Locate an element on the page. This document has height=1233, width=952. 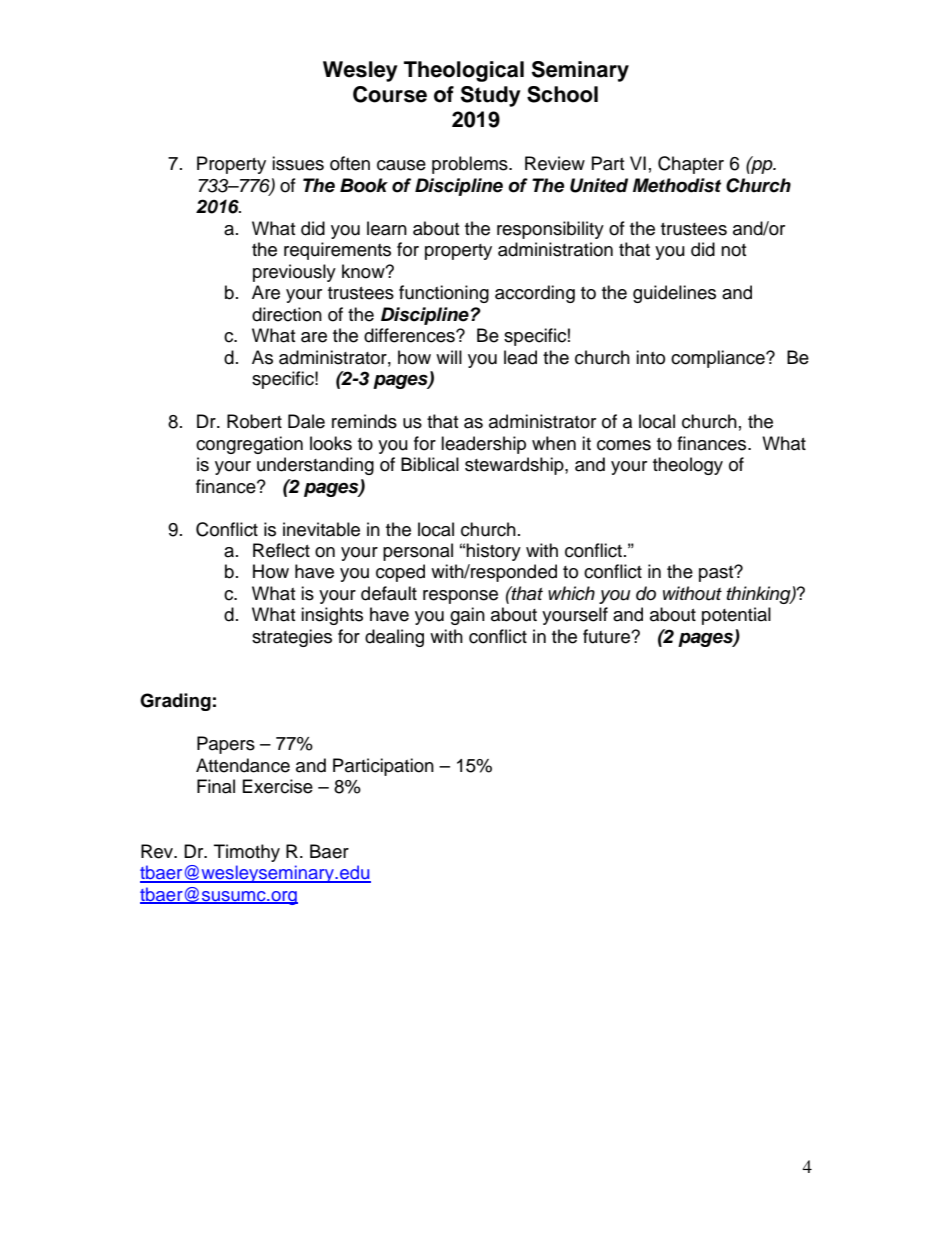
congregation is located at coordinates (249, 445).
